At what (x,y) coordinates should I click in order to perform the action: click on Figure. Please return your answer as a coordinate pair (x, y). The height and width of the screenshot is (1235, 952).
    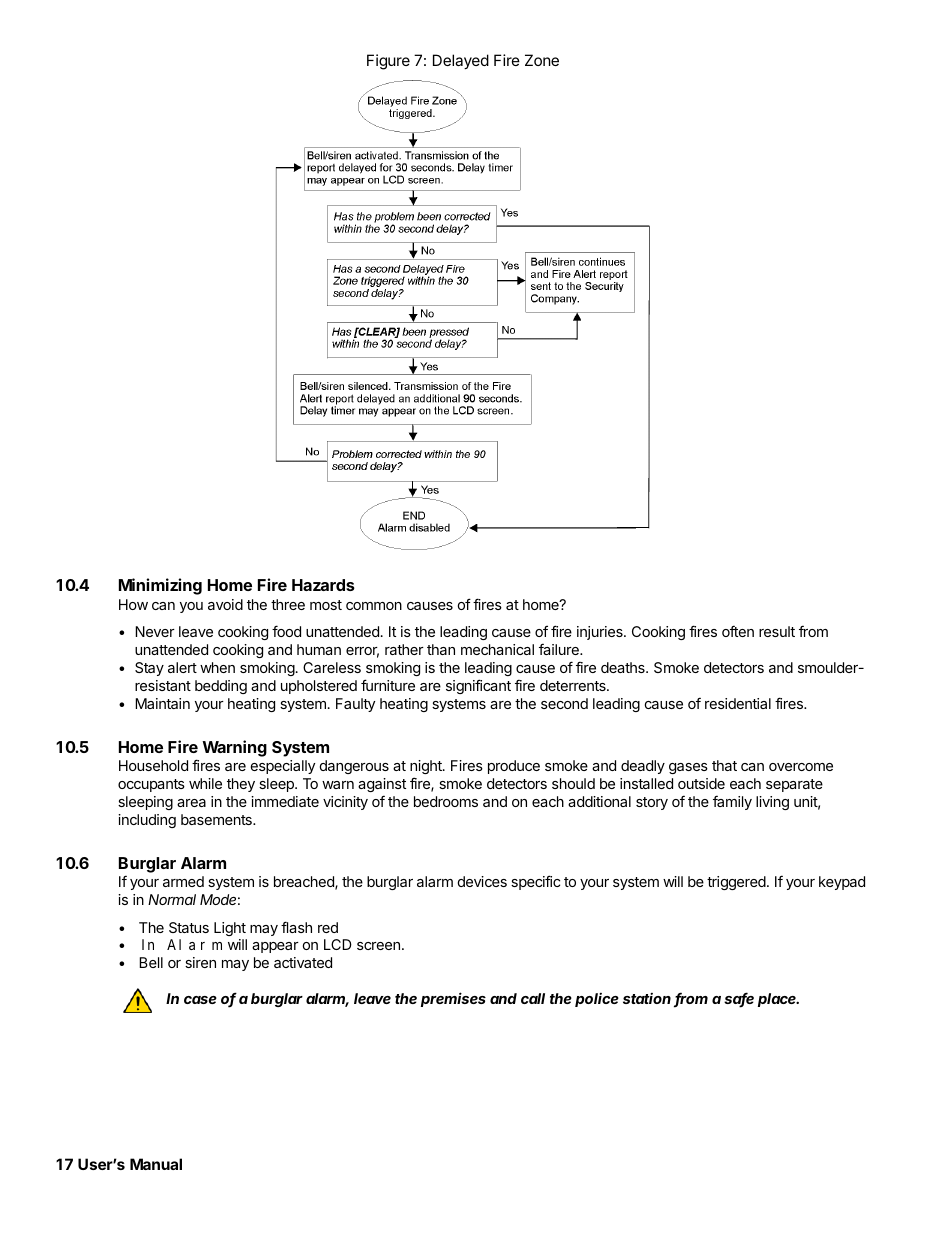
    Looking at the image, I should click on (388, 62).
